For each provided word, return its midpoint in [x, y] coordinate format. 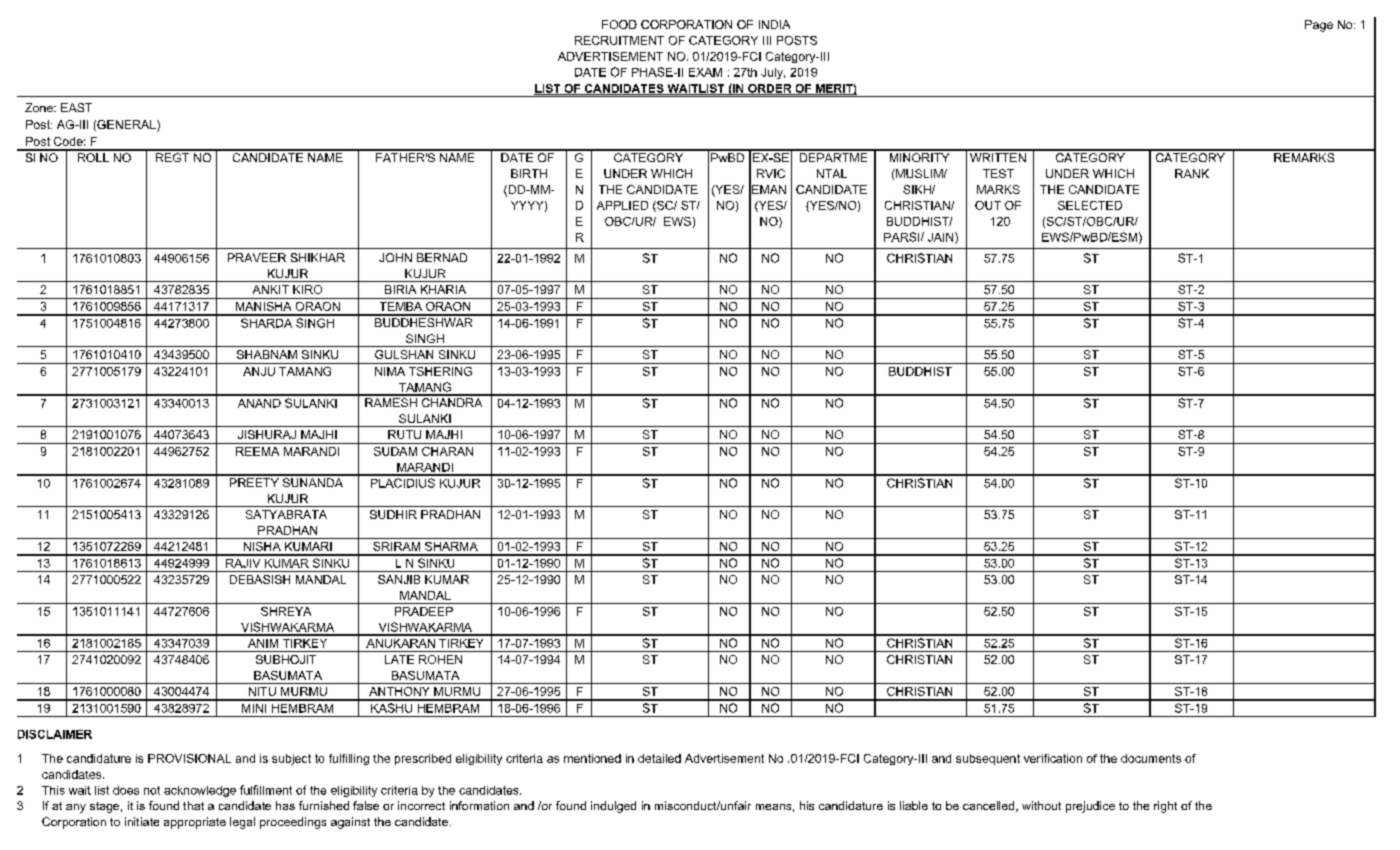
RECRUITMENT [619, 40]
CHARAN [447, 451]
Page [1319, 26]
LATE [399, 659]
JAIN [942, 238]
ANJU [259, 371]
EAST [76, 107]
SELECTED [1090, 205]
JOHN [395, 257]
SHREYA [286, 611]
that [193, 805]
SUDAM [395, 451]
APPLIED [622, 205]
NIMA [390, 371]
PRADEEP [424, 611]
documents [1151, 758]
